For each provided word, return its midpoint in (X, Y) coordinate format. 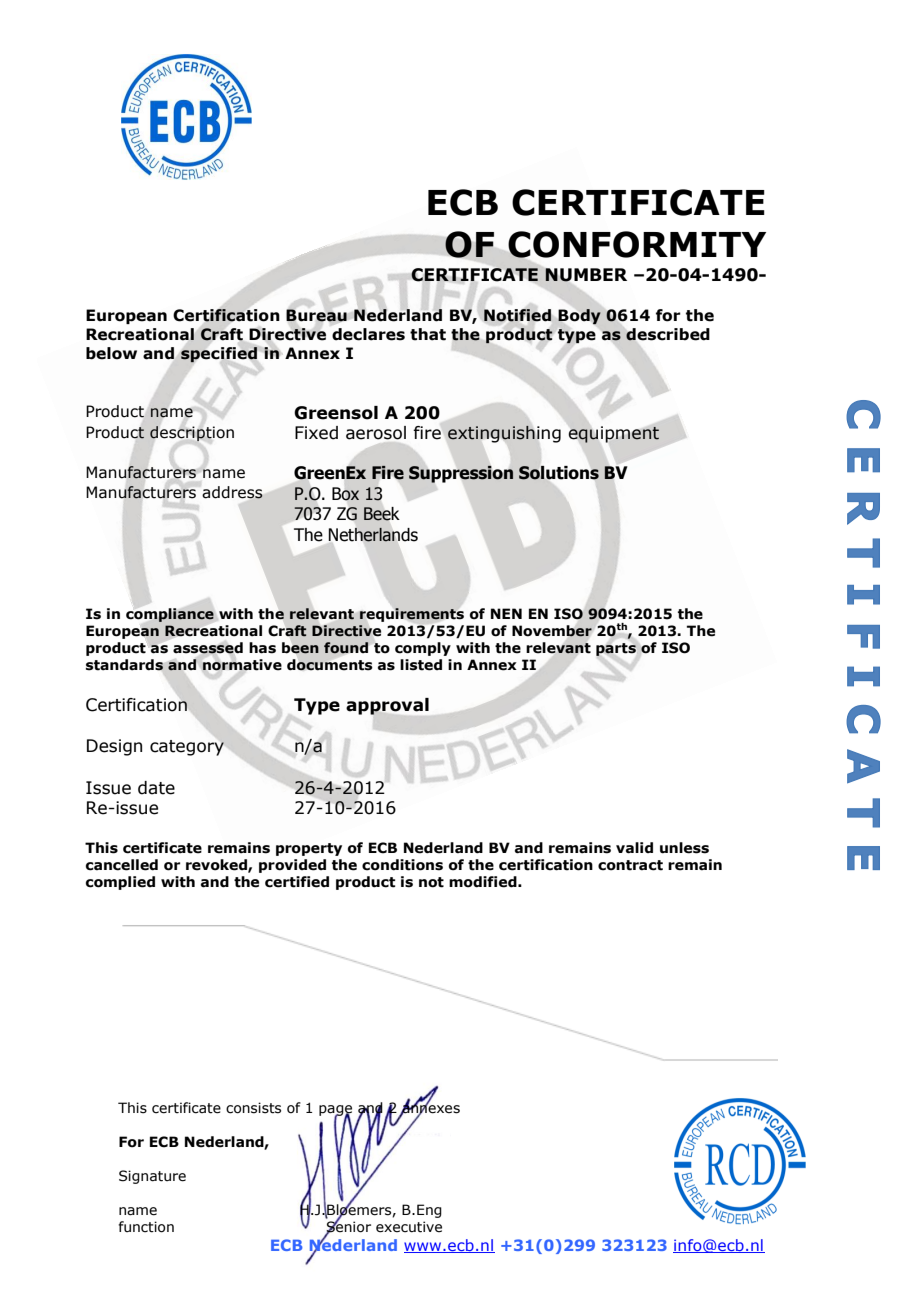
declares (368, 334)
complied (120, 883)
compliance (170, 615)
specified (219, 355)
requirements (412, 615)
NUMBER (586, 275)
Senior (348, 1227)
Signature (152, 1177)
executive (409, 1227)
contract (630, 865)
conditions (402, 865)
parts (616, 649)
